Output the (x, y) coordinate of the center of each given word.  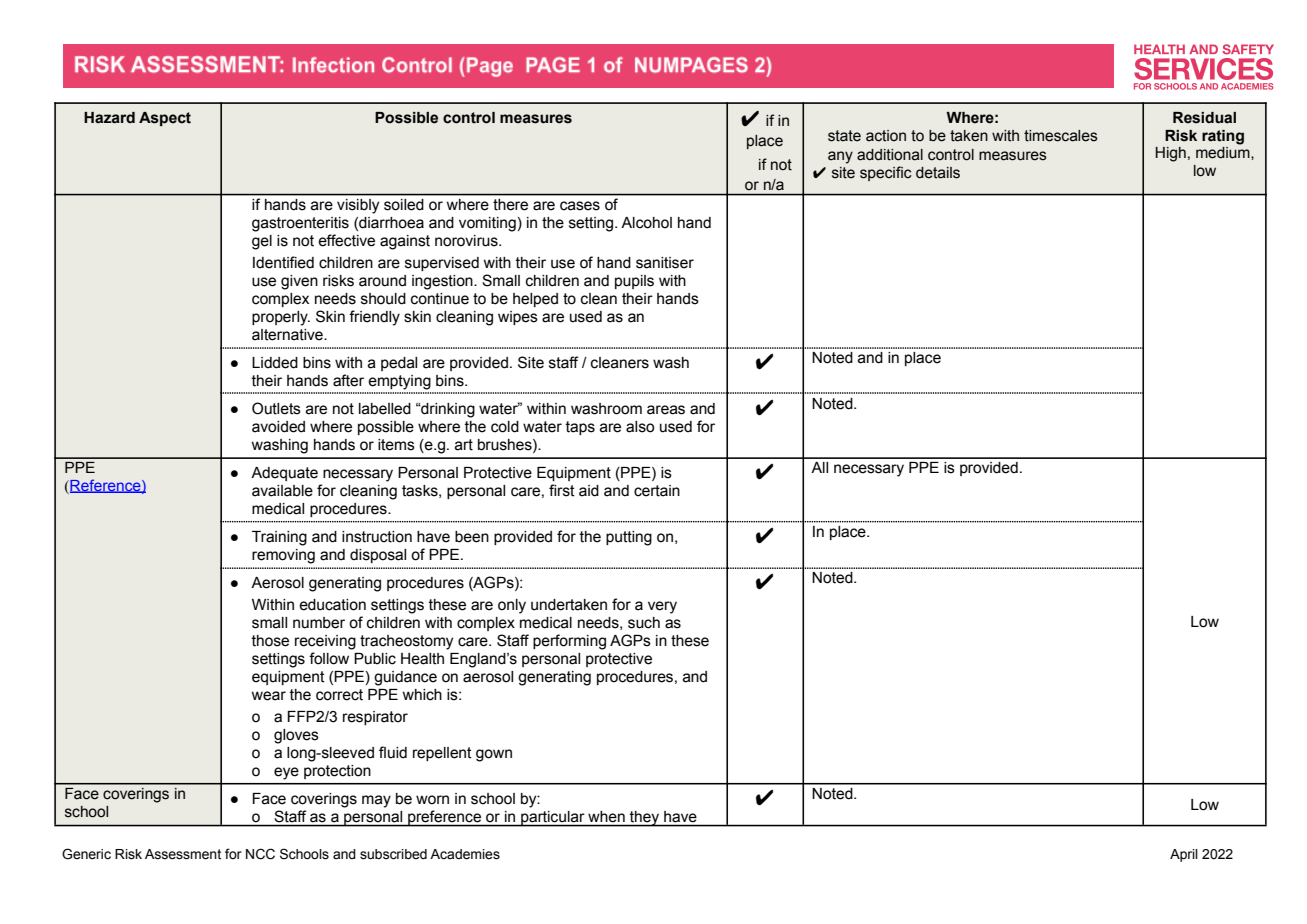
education (332, 605)
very (662, 607)
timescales (1061, 136)
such (644, 623)
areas (666, 410)
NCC (260, 854)
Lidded (275, 363)
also (640, 427)
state (844, 136)
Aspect (165, 119)
